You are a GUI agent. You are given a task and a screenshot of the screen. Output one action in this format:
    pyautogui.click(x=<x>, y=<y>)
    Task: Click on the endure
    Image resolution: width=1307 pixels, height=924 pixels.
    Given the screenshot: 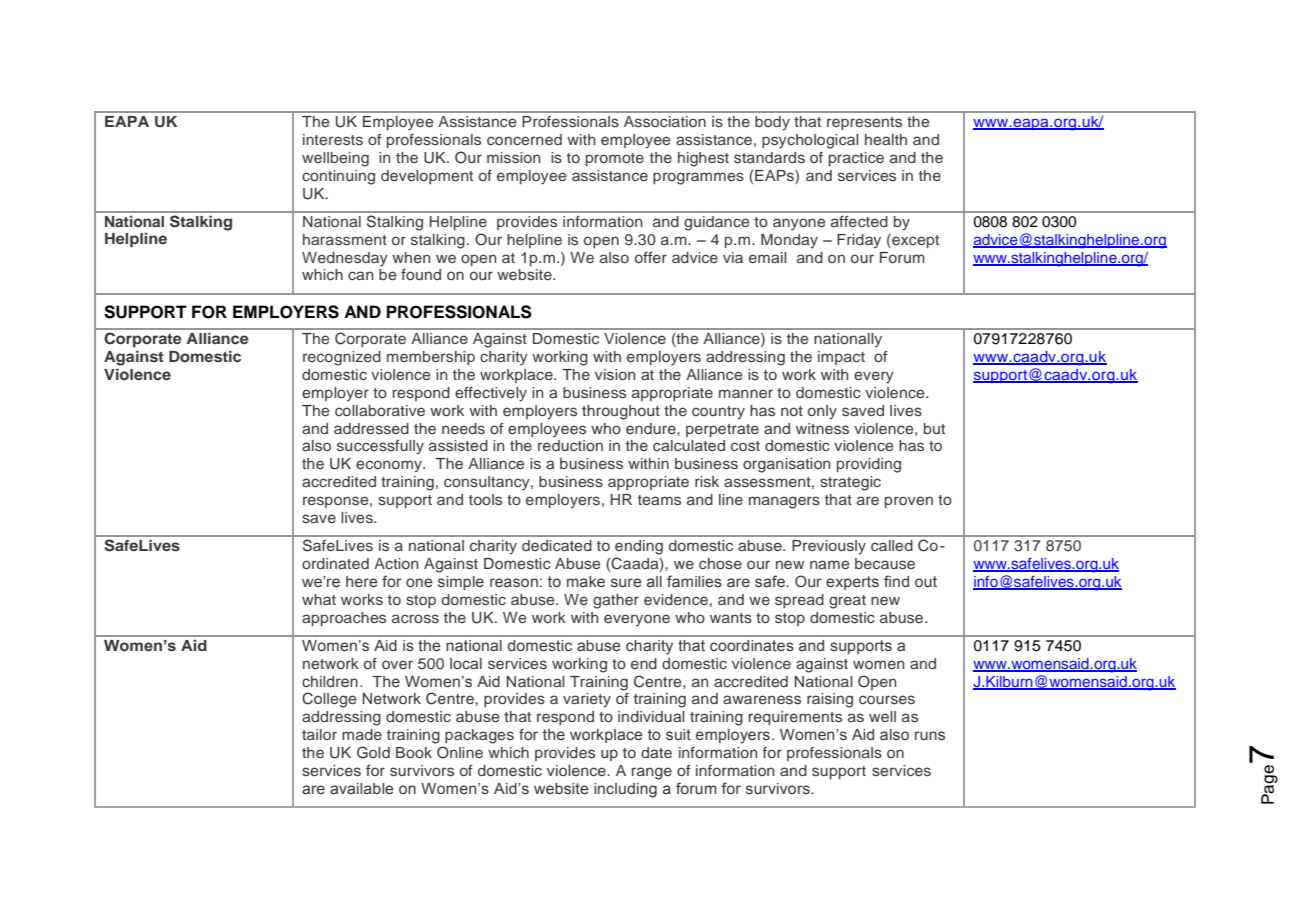 What is the action you would take?
    pyautogui.click(x=652, y=428)
